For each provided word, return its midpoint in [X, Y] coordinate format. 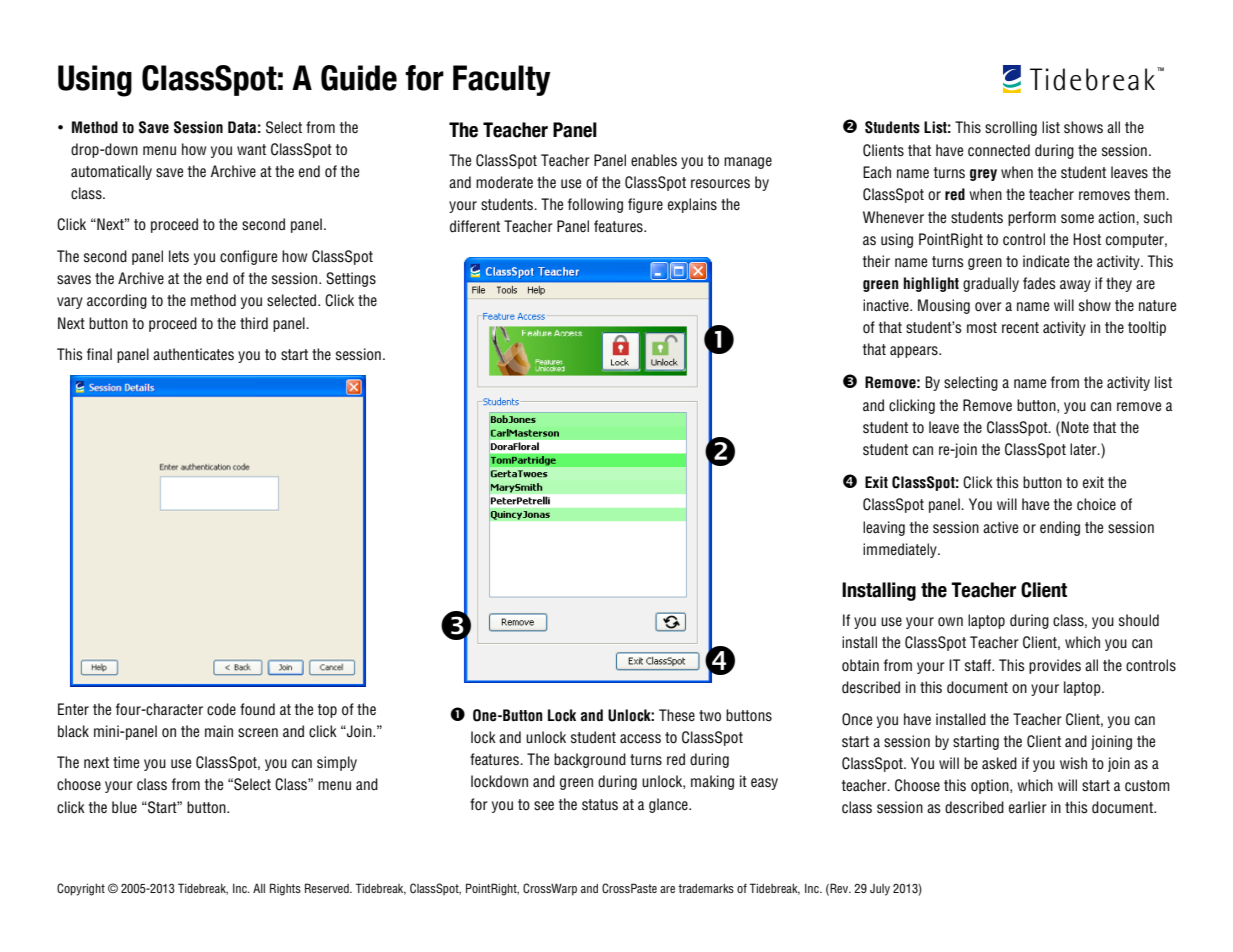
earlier [1028, 807]
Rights [285, 889]
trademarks [706, 888]
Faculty [502, 80]
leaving [884, 528]
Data [242, 127]
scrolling [1011, 128]
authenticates [193, 354]
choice [1096, 504]
